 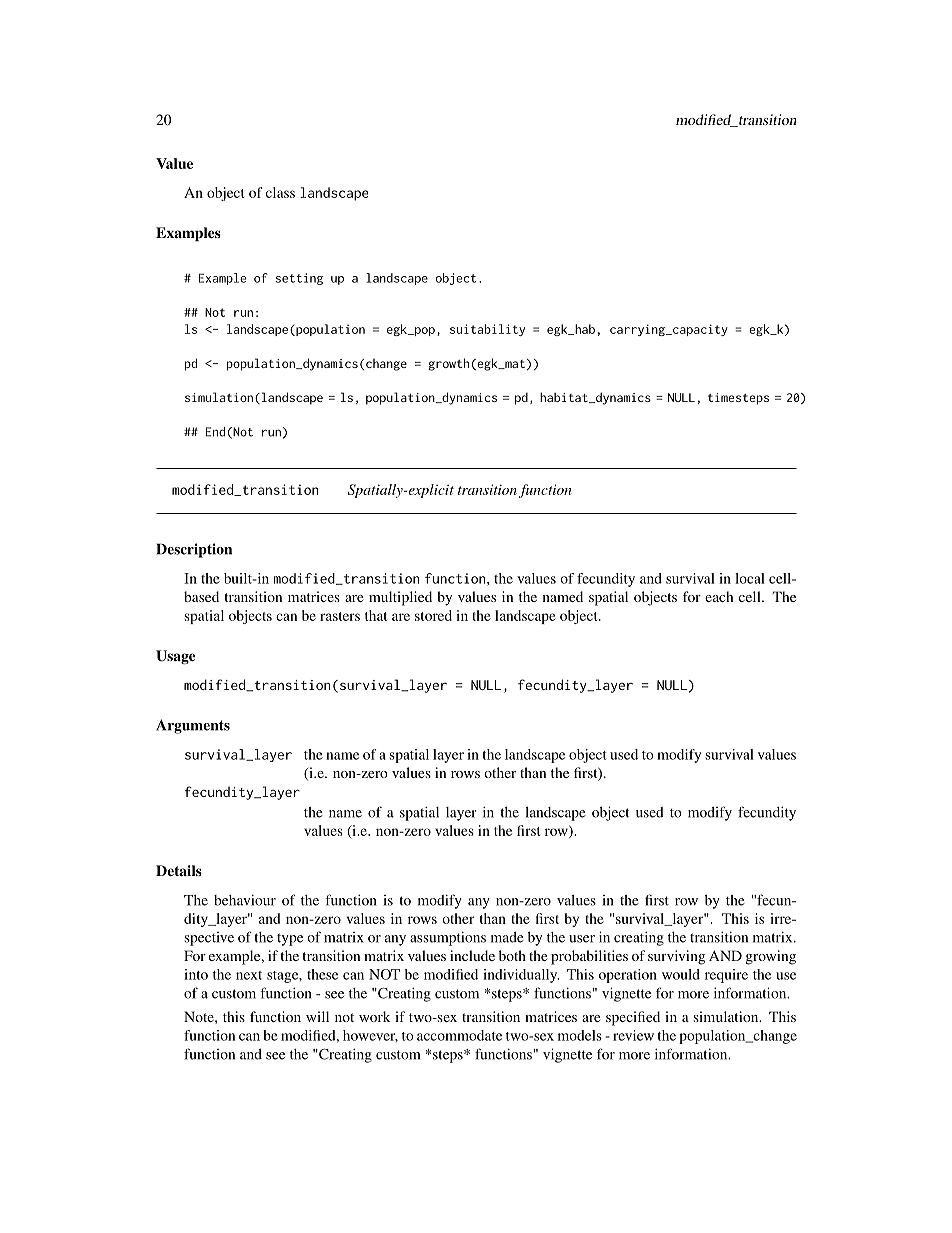 What do you see at coordinates (719, 596) in the screenshot?
I see `each` at bounding box center [719, 596].
